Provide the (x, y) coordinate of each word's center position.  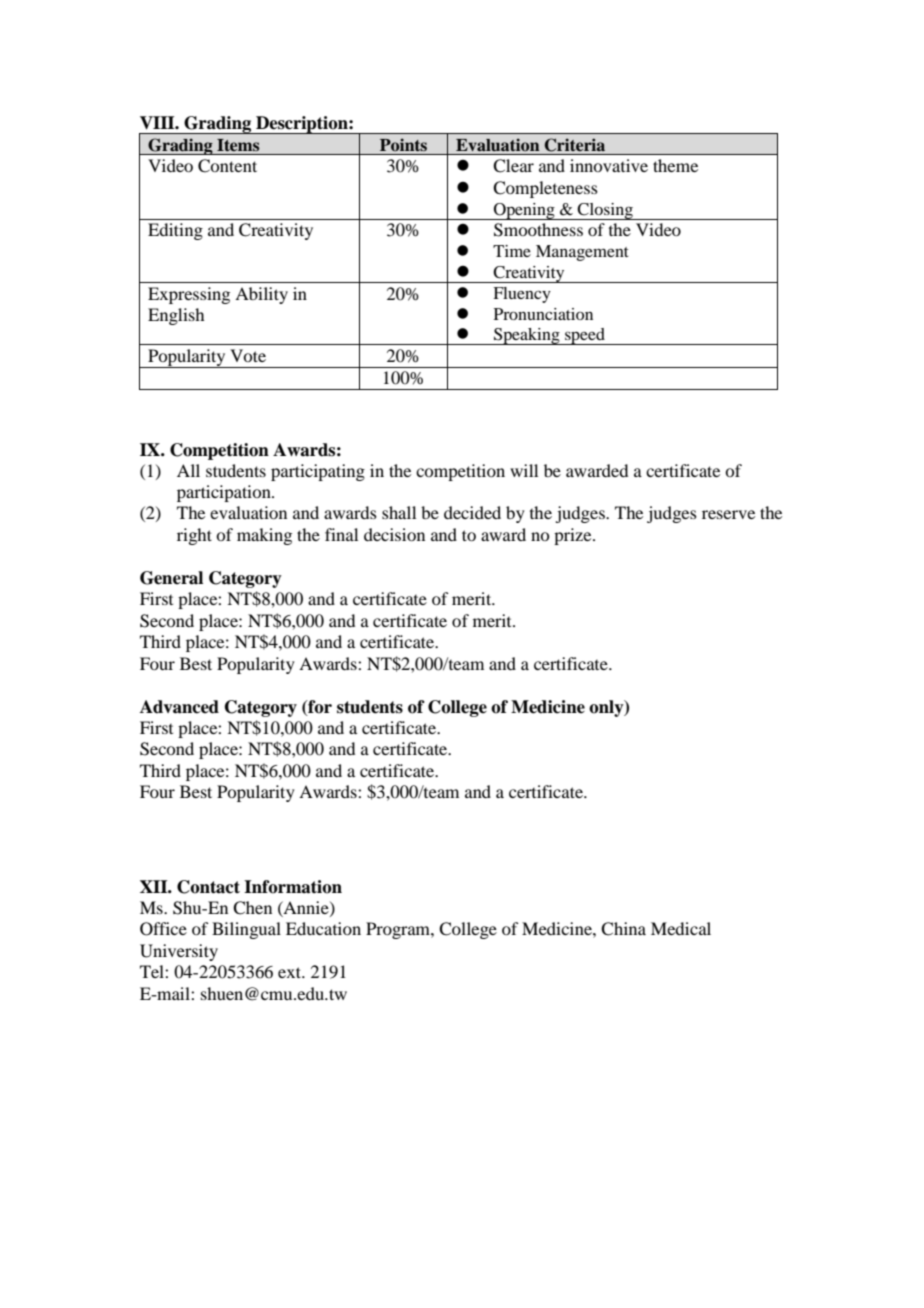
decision (394, 534)
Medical (681, 928)
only (607, 708)
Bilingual (246, 930)
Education (323, 928)
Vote (248, 355)
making (264, 536)
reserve (728, 514)
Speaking (527, 336)
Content (227, 166)
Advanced (179, 707)
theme (675, 165)
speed (585, 336)
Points (403, 145)
